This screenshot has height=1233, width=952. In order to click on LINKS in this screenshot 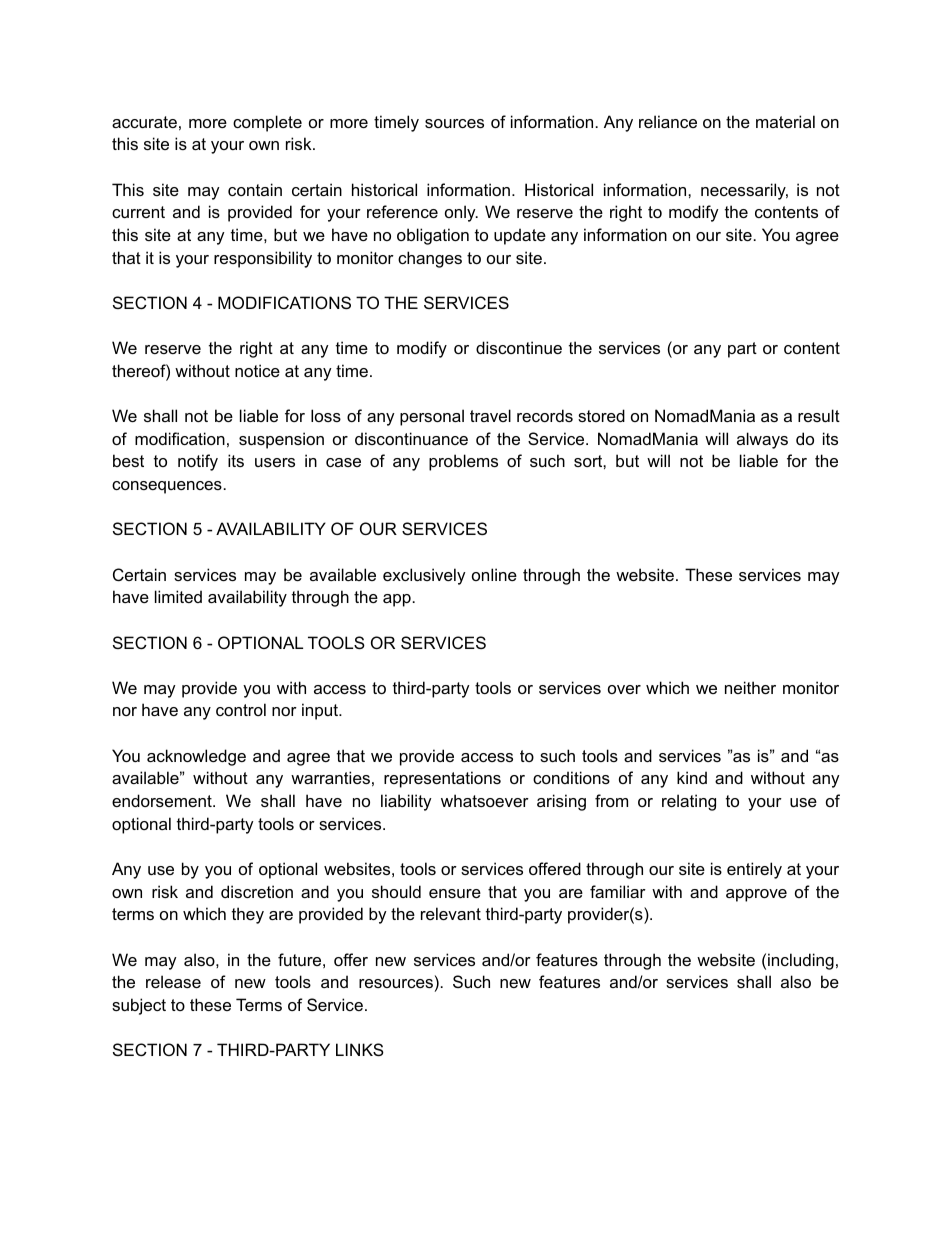, I will do `click(360, 1049)`.
